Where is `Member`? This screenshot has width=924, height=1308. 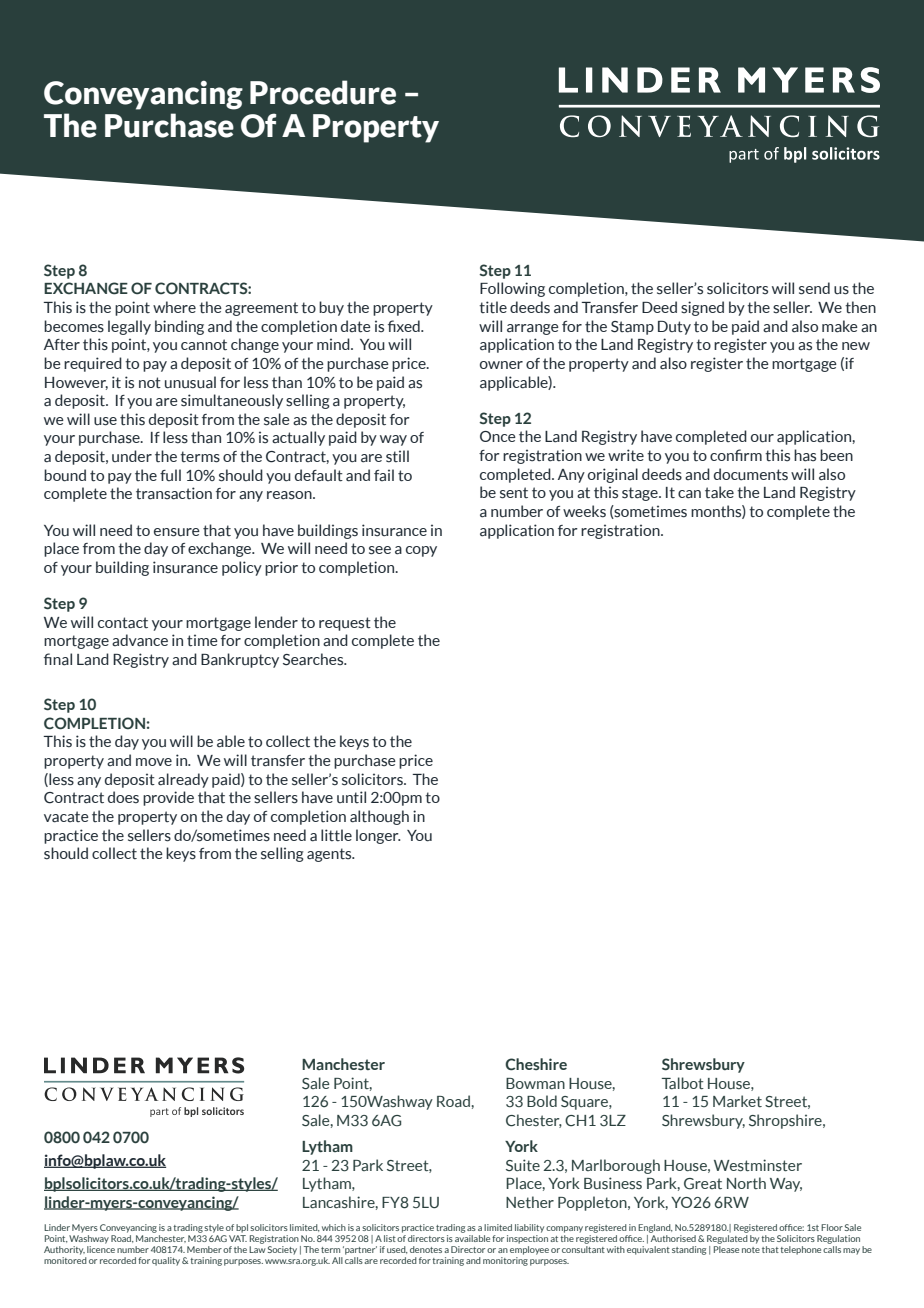
Member is located at coordinates (204, 1249).
